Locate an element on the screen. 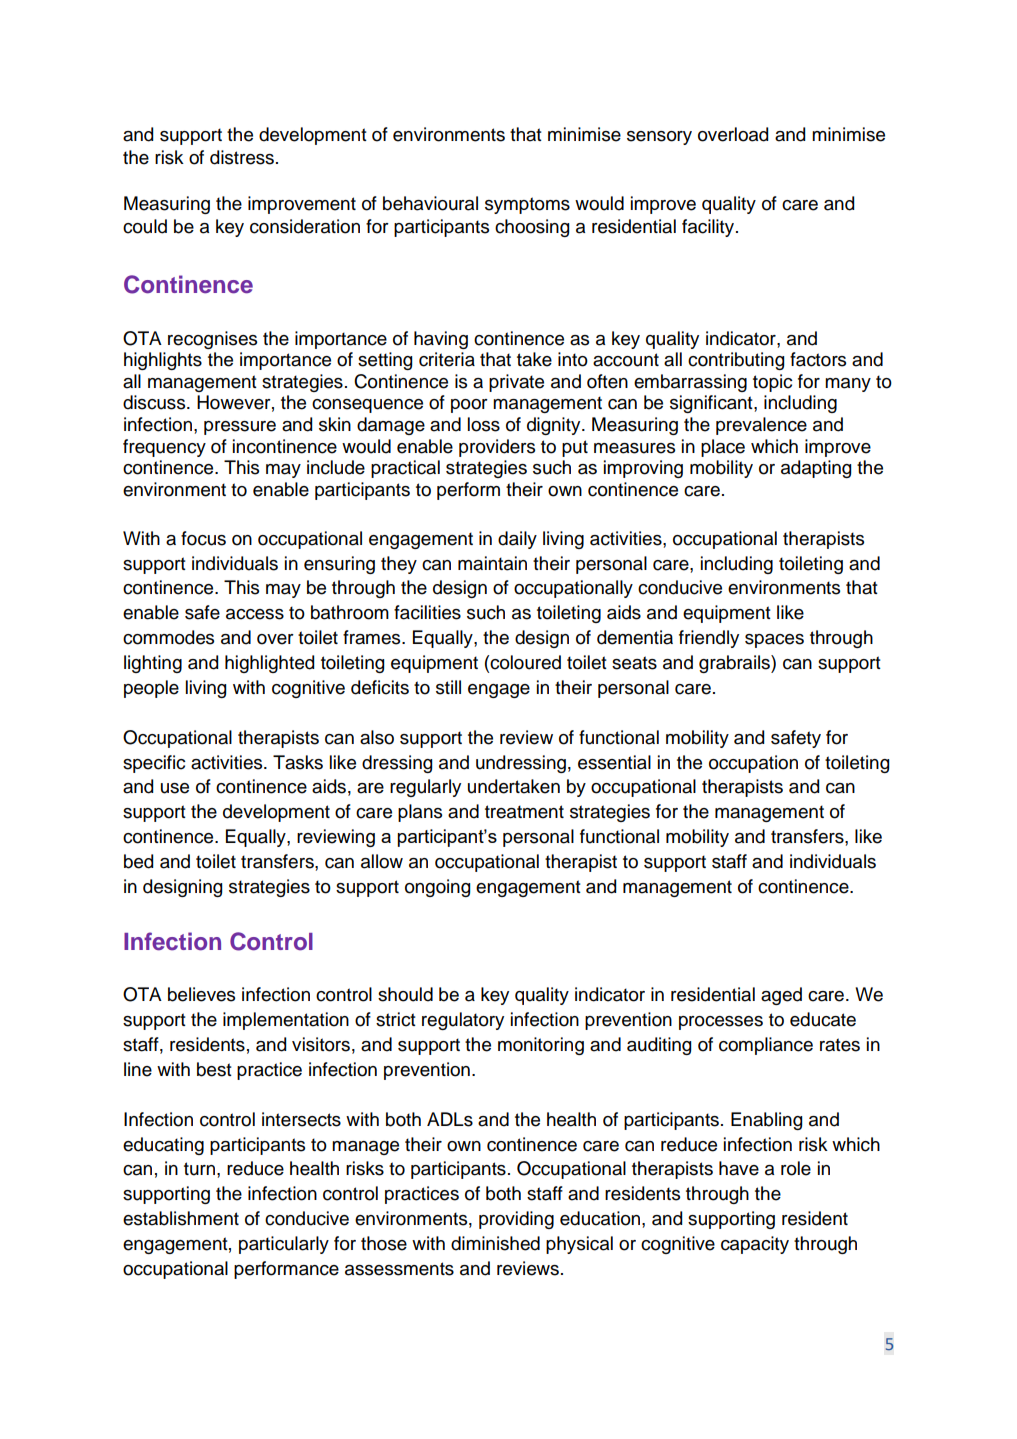 Image resolution: width=1017 pixels, height=1439 pixels. providers is located at coordinates (497, 448).
